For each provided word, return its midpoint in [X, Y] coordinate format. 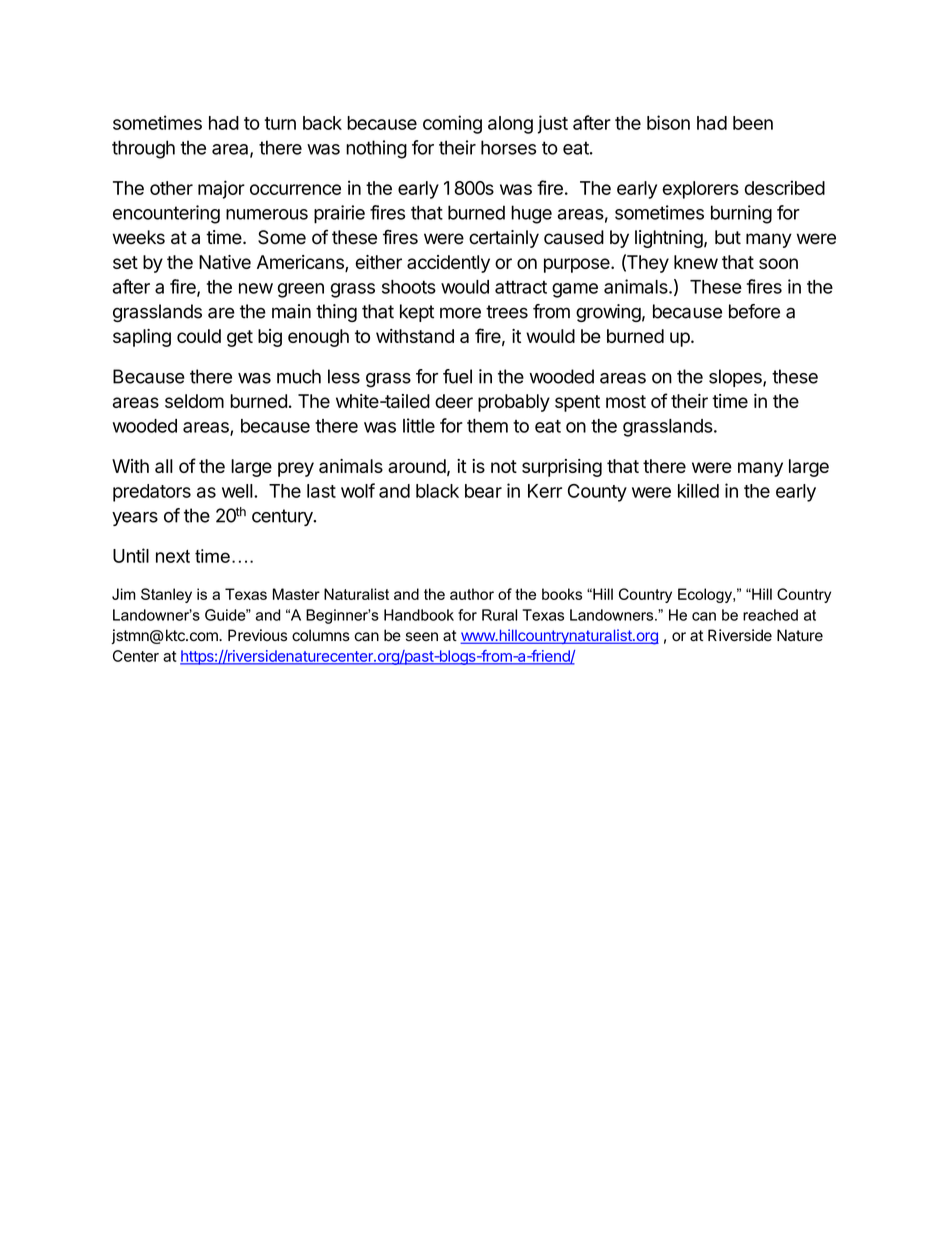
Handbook [419, 615]
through [143, 149]
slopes [736, 378]
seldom [194, 401]
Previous [257, 635]
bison [668, 122]
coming [452, 124]
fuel [457, 376]
